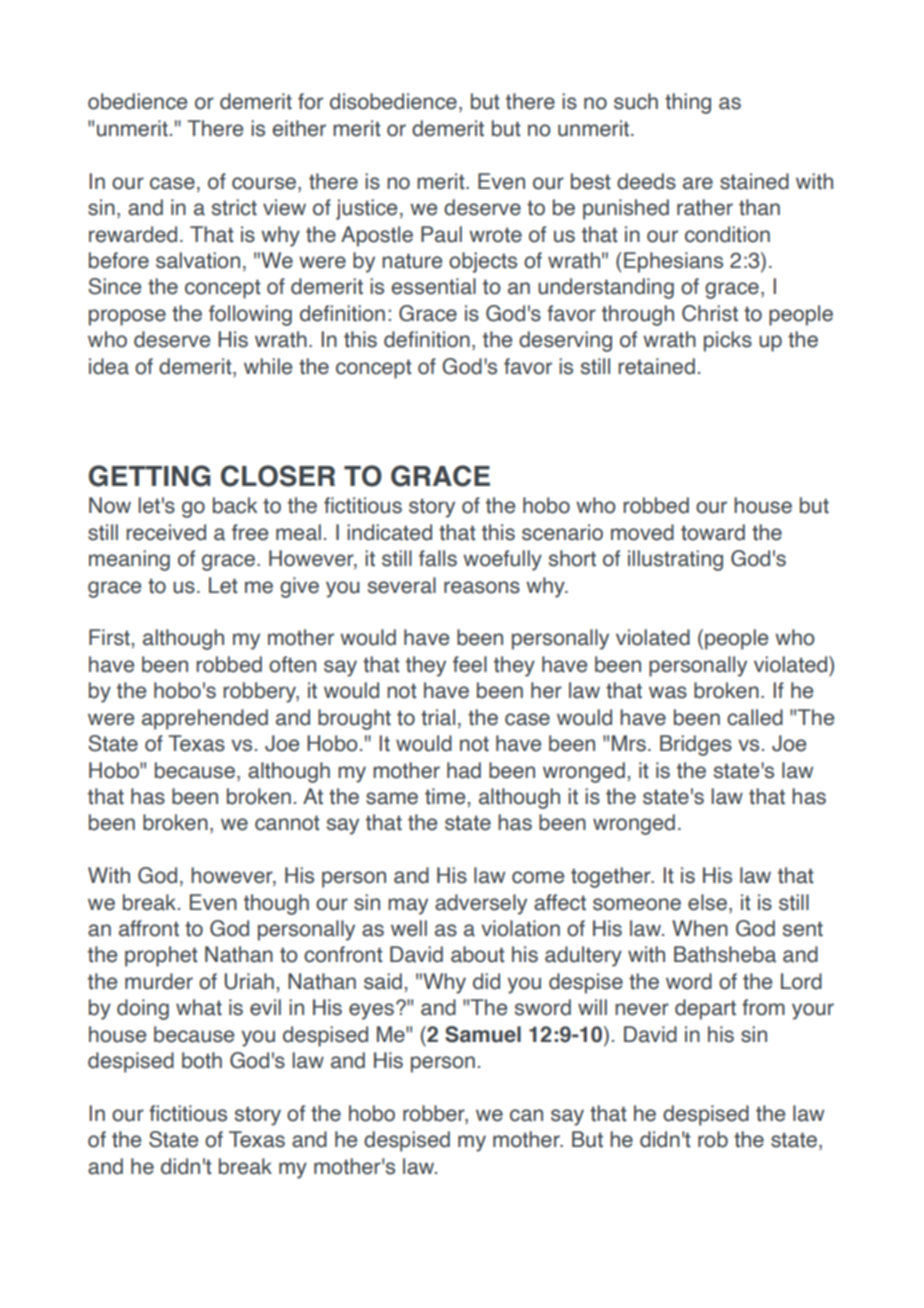 This screenshot has height=1308, width=924. I want to click on meaning, so click(129, 560).
